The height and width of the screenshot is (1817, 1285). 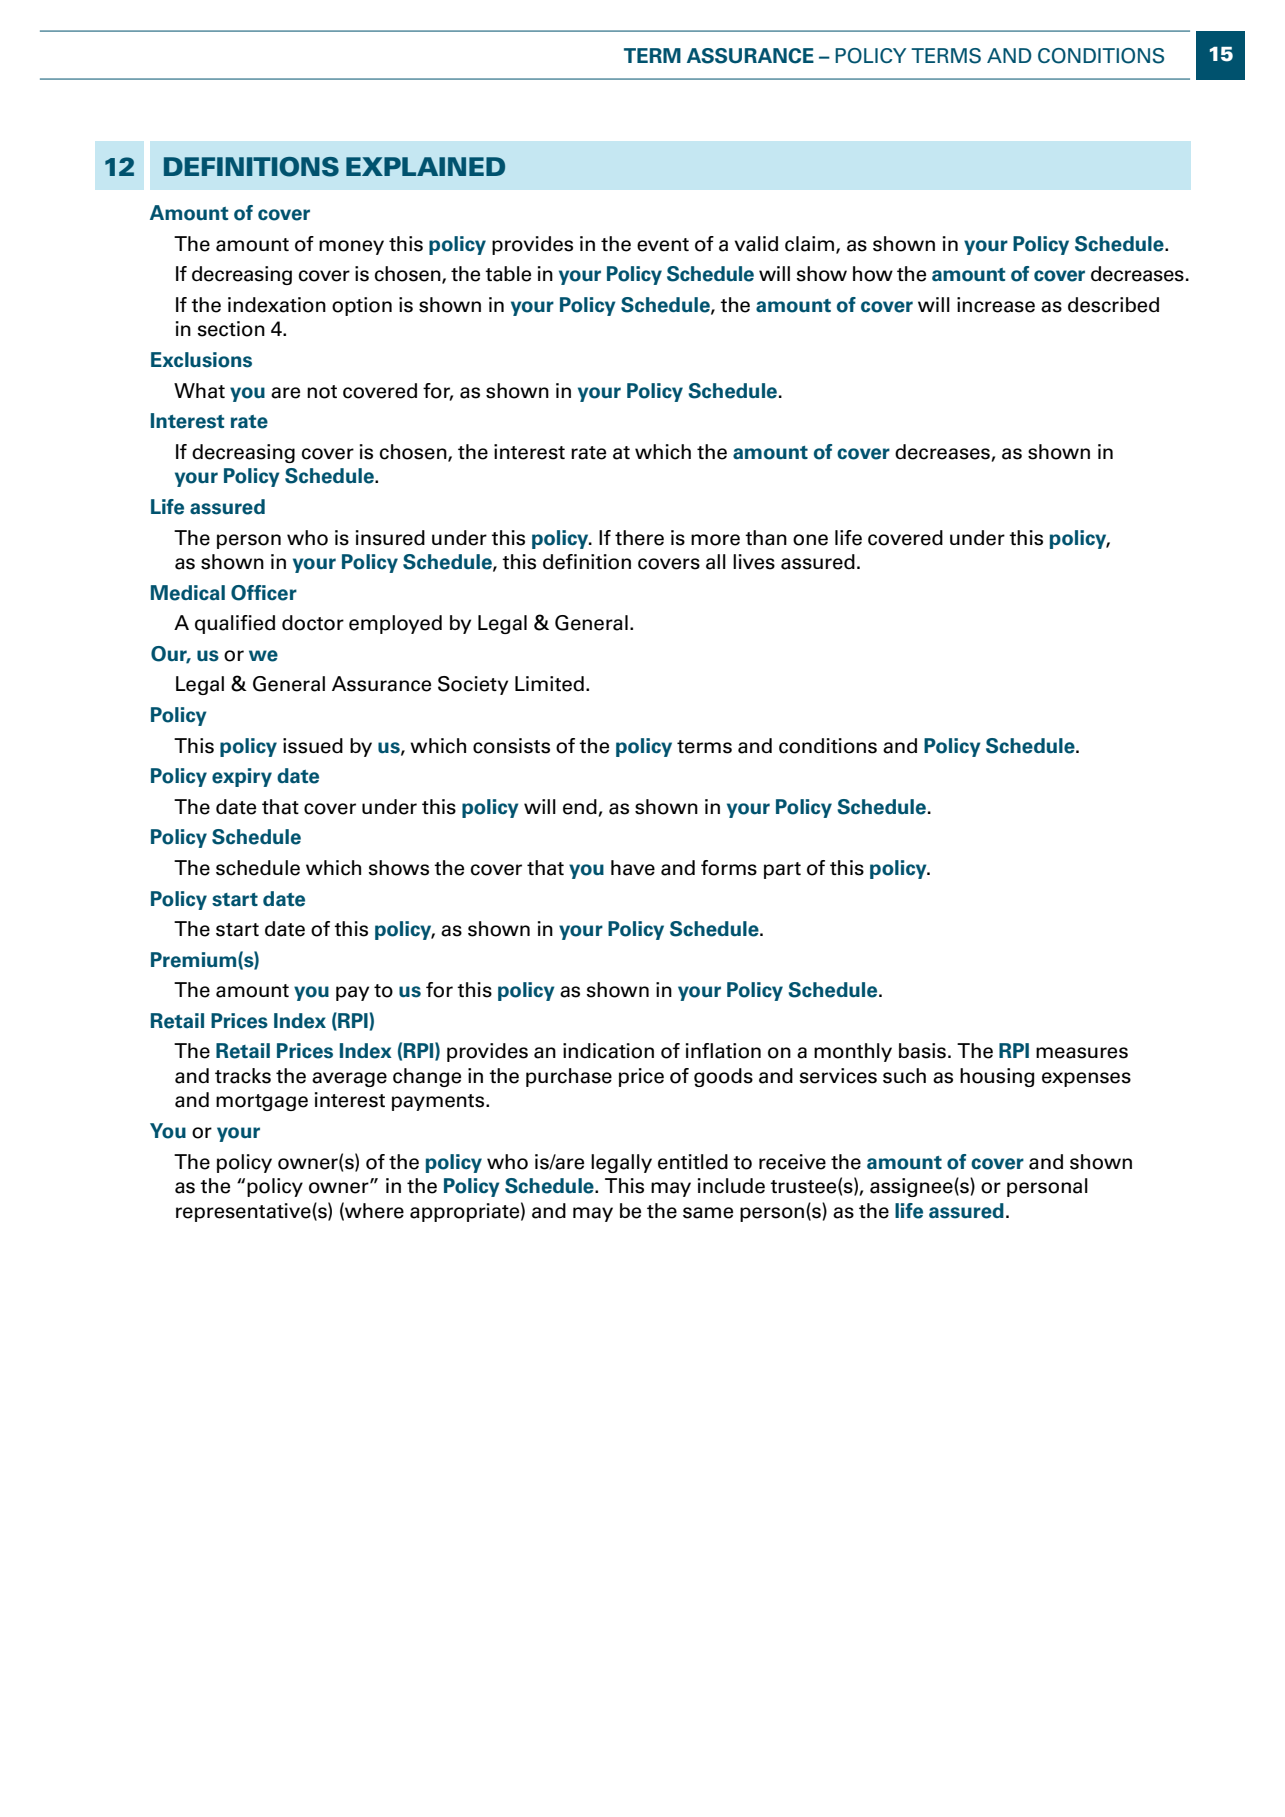 I want to click on entitled, so click(x=693, y=1162).
